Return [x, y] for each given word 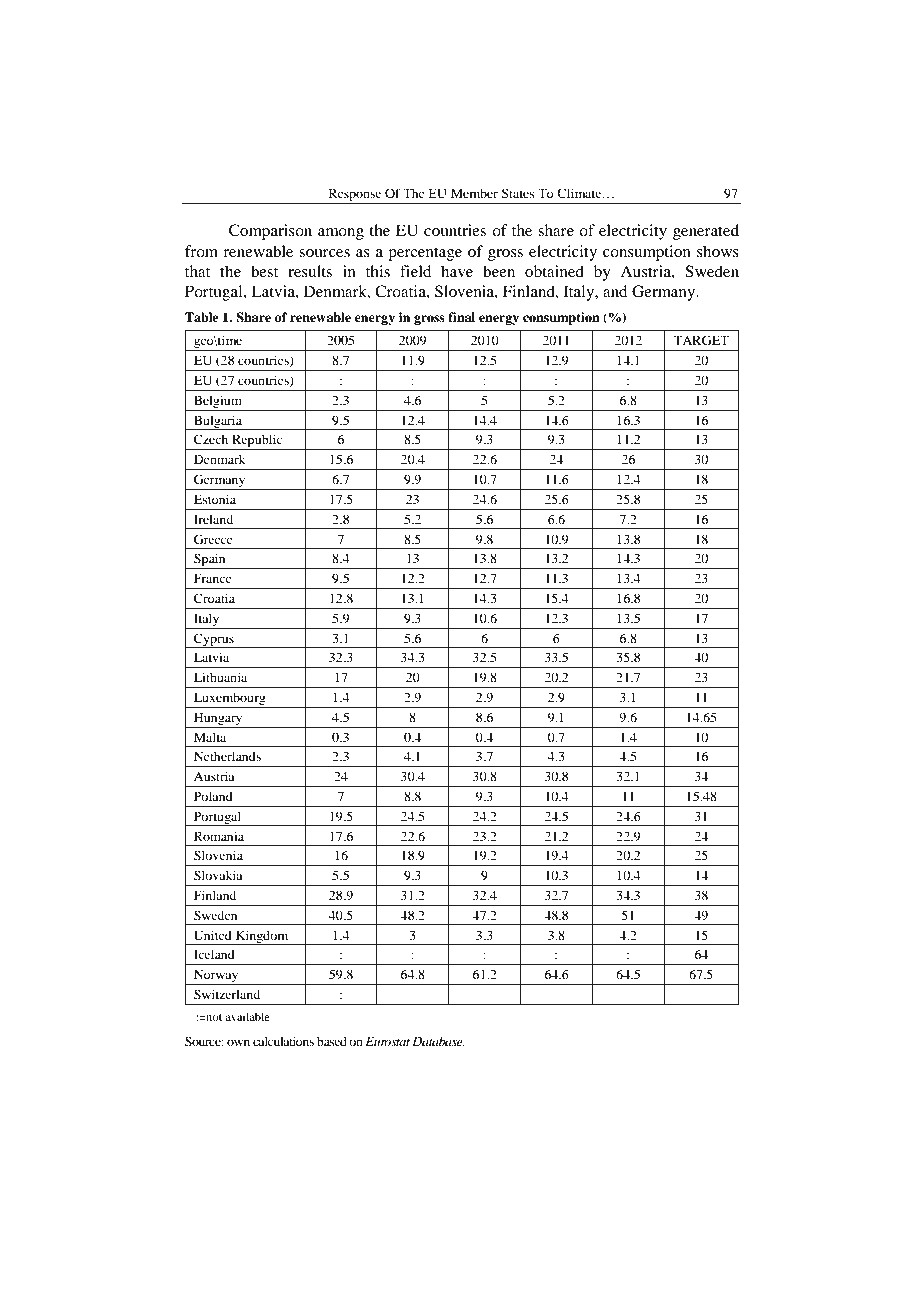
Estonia [215, 499]
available [247, 1016]
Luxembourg [230, 700]
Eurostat [387, 1041]
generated [706, 232]
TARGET [701, 340]
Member [474, 193]
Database [438, 1041]
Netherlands [227, 756]
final [461, 317]
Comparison [270, 232]
